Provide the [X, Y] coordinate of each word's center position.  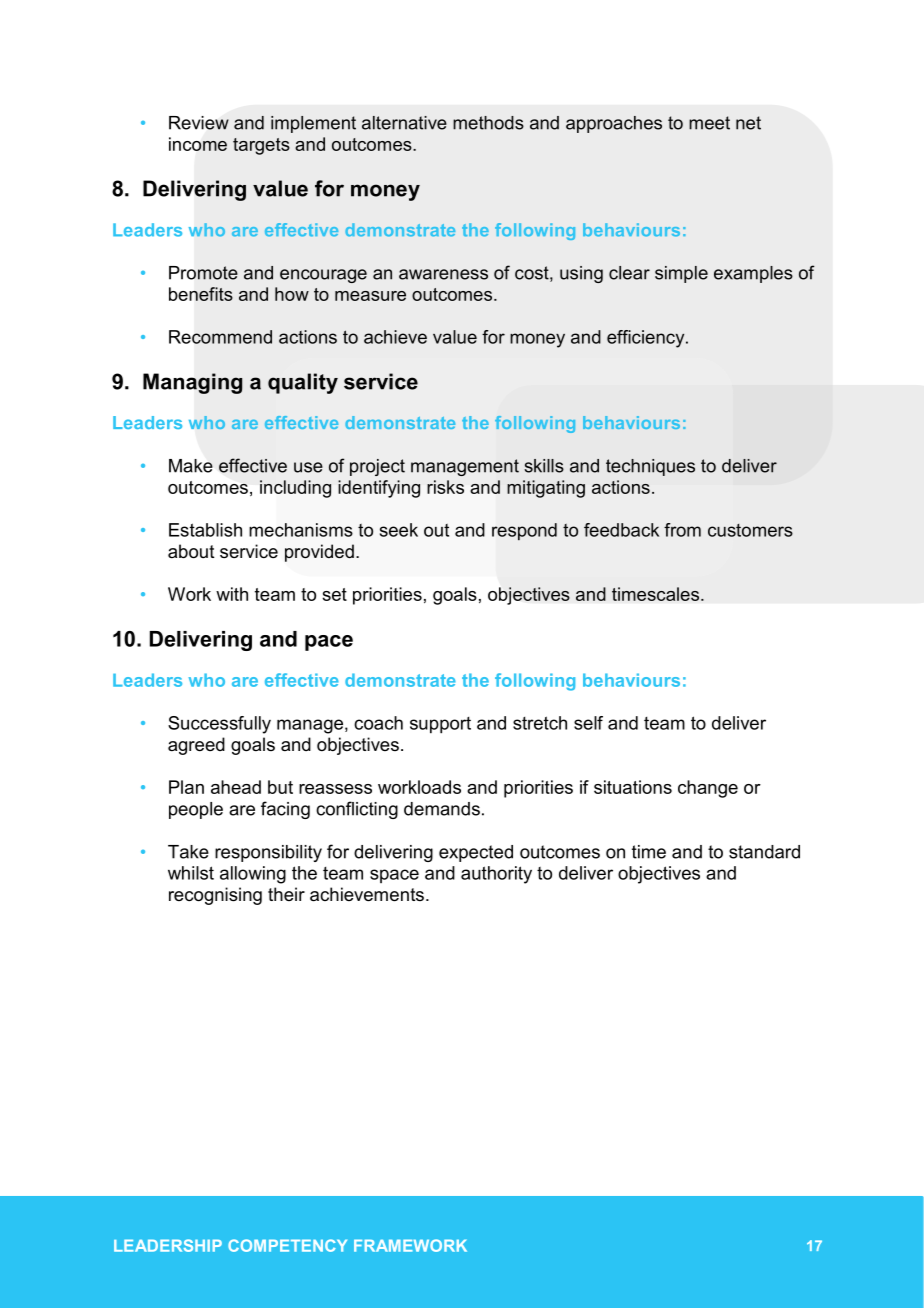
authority [496, 875]
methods [488, 123]
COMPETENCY [287, 1245]
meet [709, 123]
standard [764, 852]
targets [261, 146]
